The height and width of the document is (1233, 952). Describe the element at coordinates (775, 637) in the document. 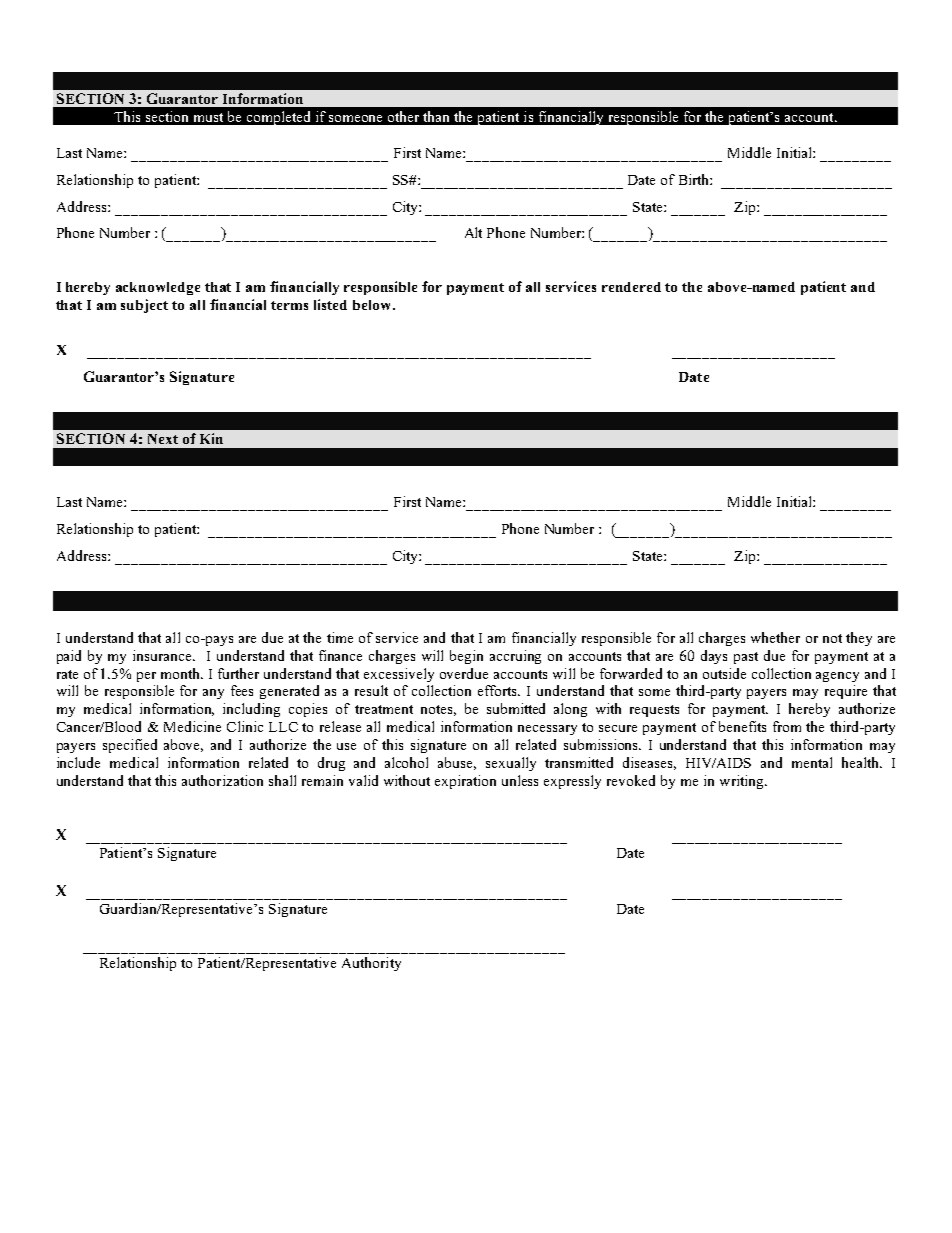

I see `whether` at that location.
